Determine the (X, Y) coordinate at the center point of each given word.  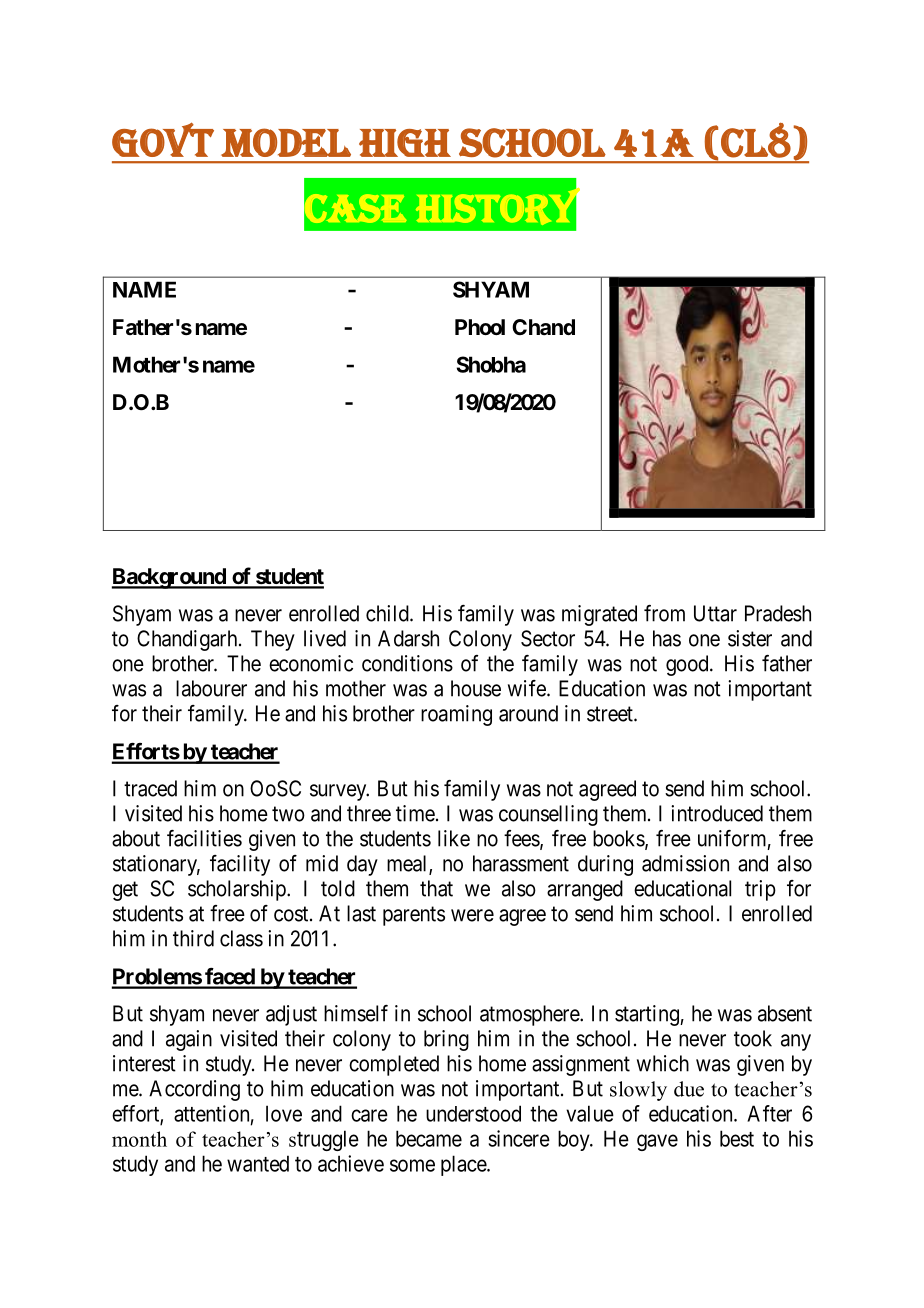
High (405, 143)
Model (286, 142)
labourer (211, 688)
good (688, 665)
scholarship (238, 890)
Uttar (715, 613)
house (476, 688)
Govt (163, 139)
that (436, 888)
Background (170, 578)
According (194, 1090)
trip (760, 890)
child (388, 613)
